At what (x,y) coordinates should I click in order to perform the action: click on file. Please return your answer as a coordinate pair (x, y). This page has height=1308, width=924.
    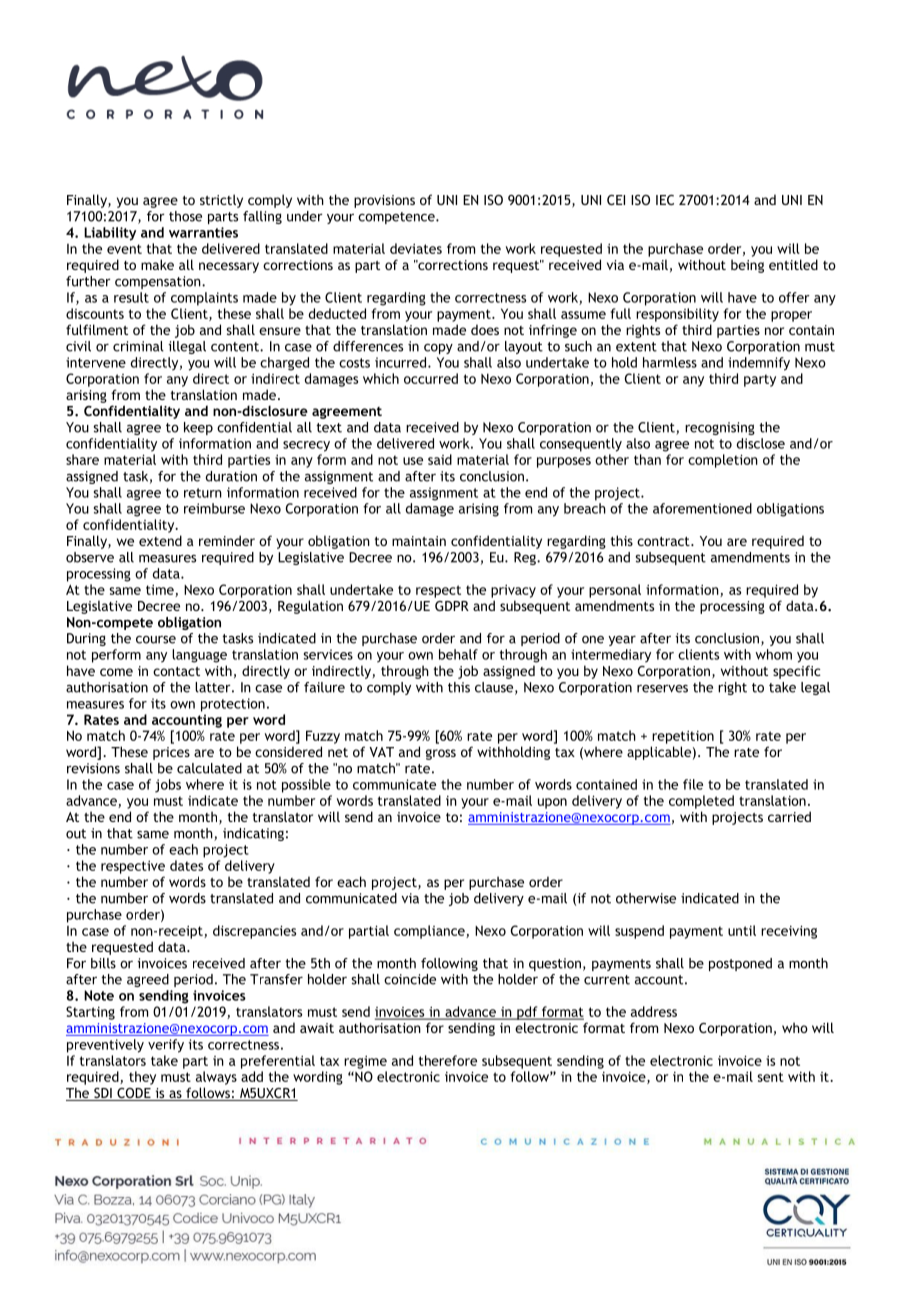
    Looking at the image, I should click on (693, 784).
